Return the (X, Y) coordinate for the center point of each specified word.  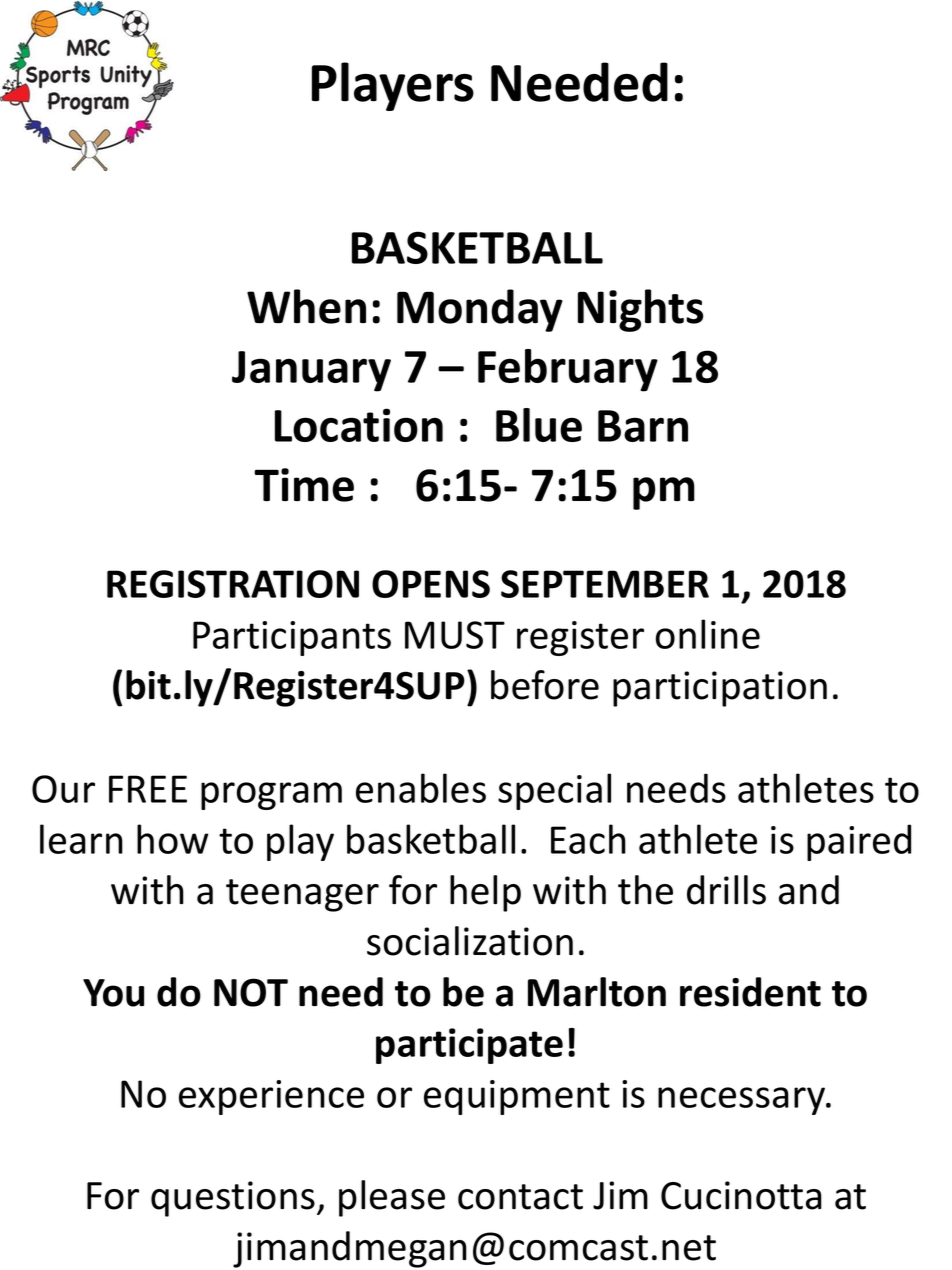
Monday (480, 310)
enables (421, 788)
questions (233, 1199)
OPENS (431, 584)
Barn (643, 426)
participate (469, 1046)
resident (750, 992)
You (113, 993)
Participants (292, 638)
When (306, 306)
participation (720, 689)
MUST (455, 635)
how (172, 839)
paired (859, 842)
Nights (640, 310)
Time (304, 485)
